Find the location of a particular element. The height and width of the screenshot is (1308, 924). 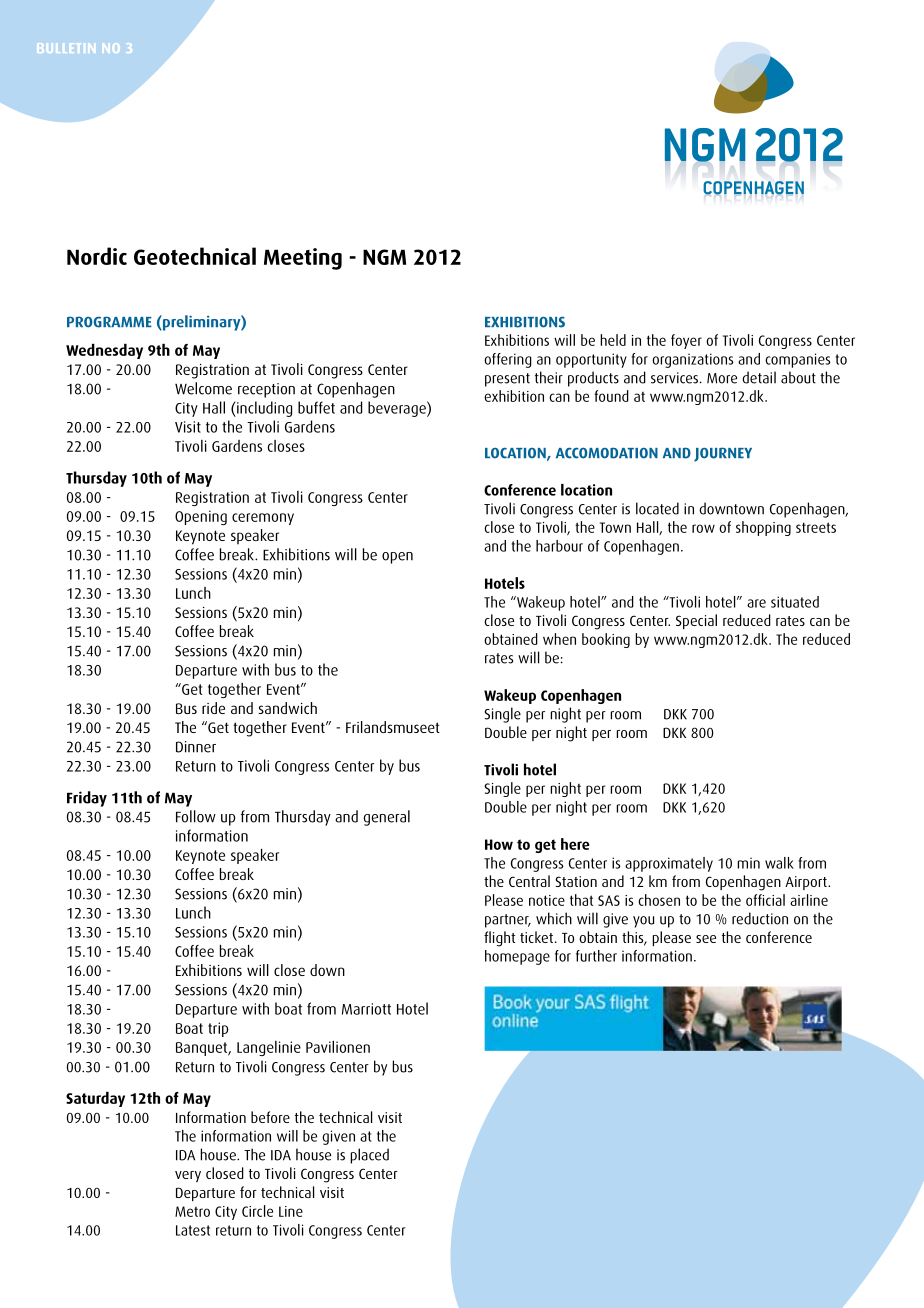

Dinner is located at coordinates (196, 747).
